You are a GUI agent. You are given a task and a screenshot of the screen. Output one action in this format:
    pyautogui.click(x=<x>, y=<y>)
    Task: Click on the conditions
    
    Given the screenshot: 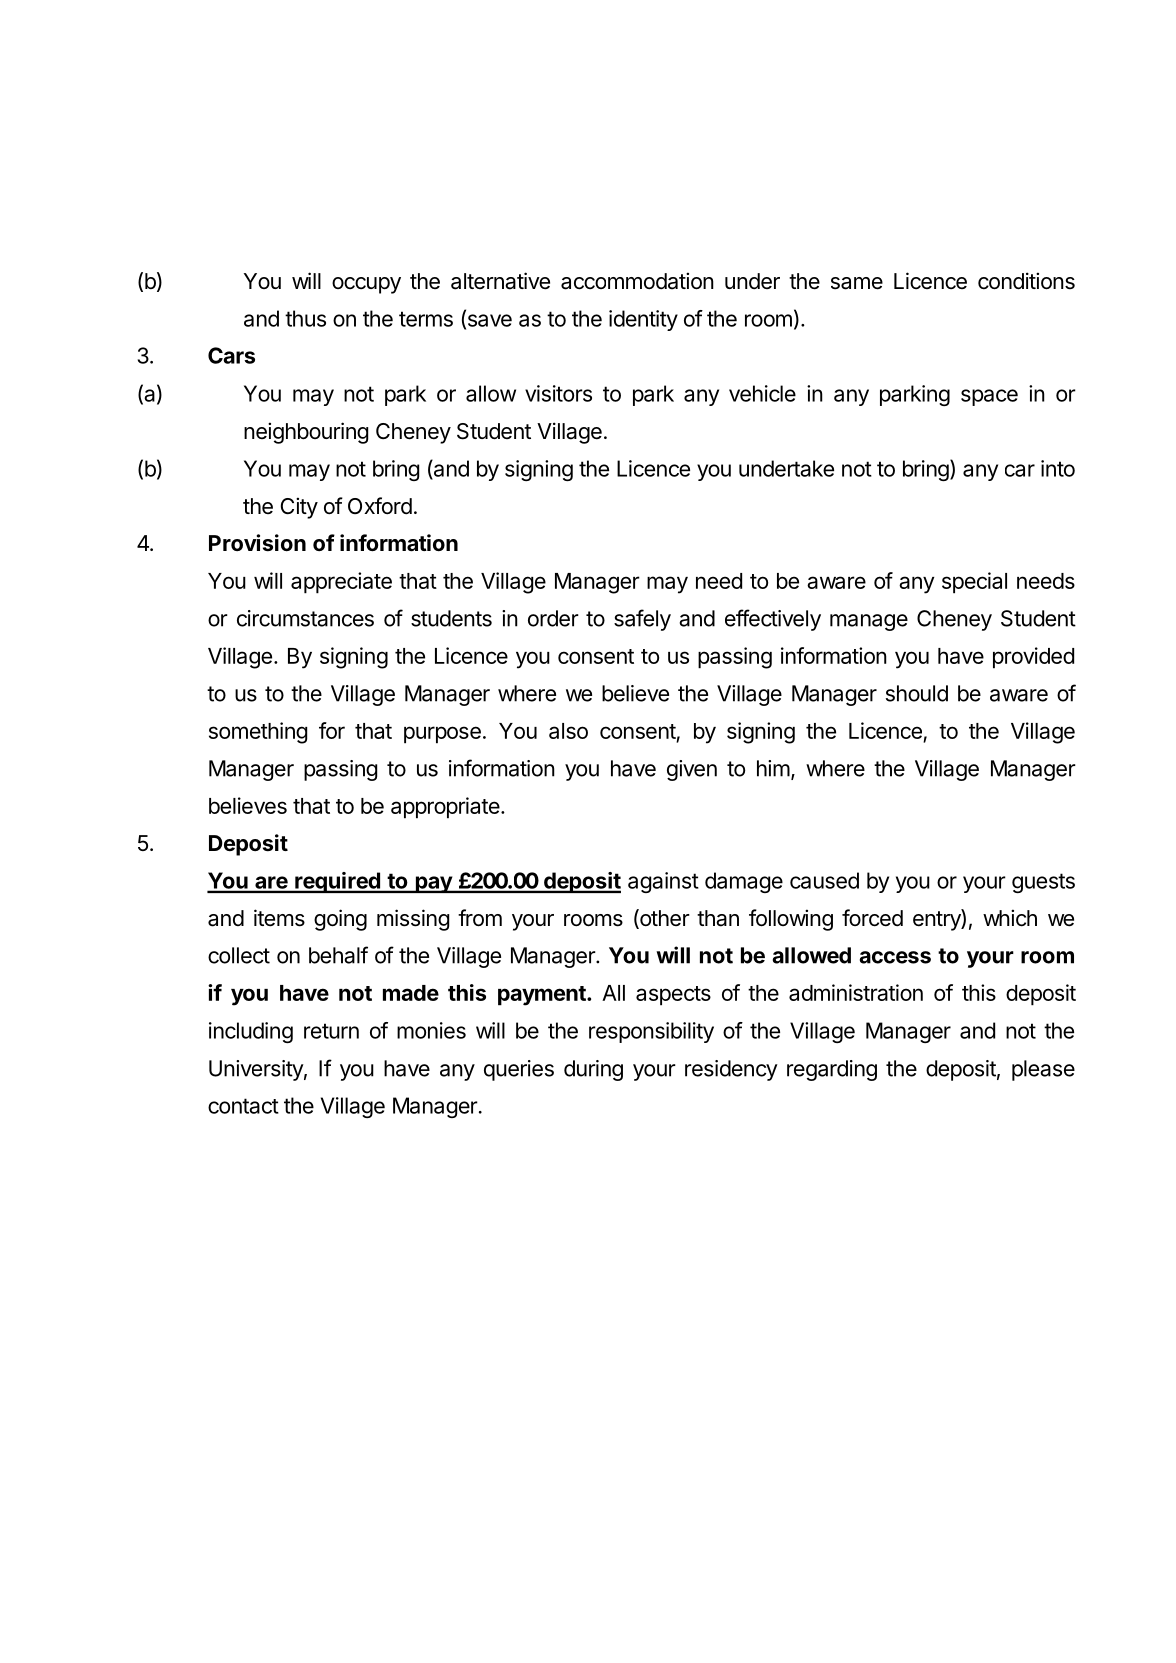 What is the action you would take?
    pyautogui.click(x=1026, y=281)
